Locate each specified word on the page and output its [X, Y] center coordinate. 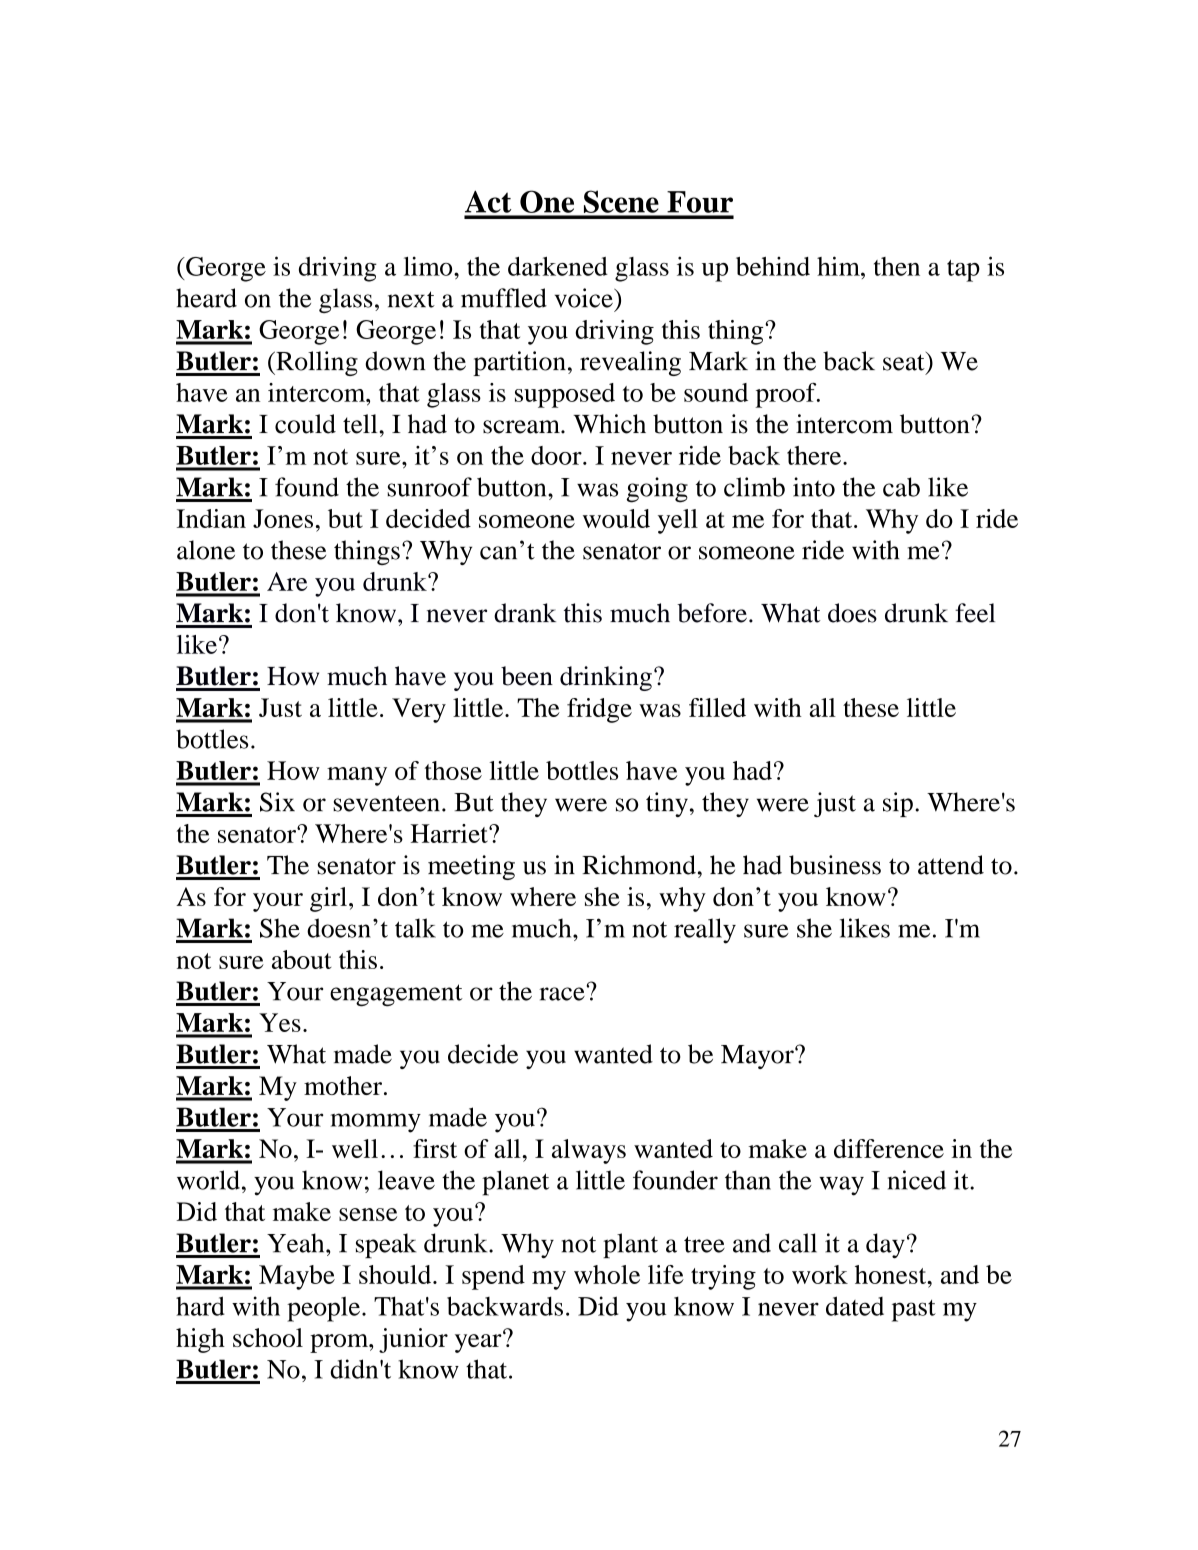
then [897, 266]
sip [898, 804]
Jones [283, 518]
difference [889, 1148]
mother [343, 1085]
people [323, 1309]
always [589, 1151]
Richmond [639, 865]
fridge [599, 710]
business [835, 865]
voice [585, 298]
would [616, 518]
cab [901, 487]
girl [328, 899]
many [357, 776]
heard [206, 298]
